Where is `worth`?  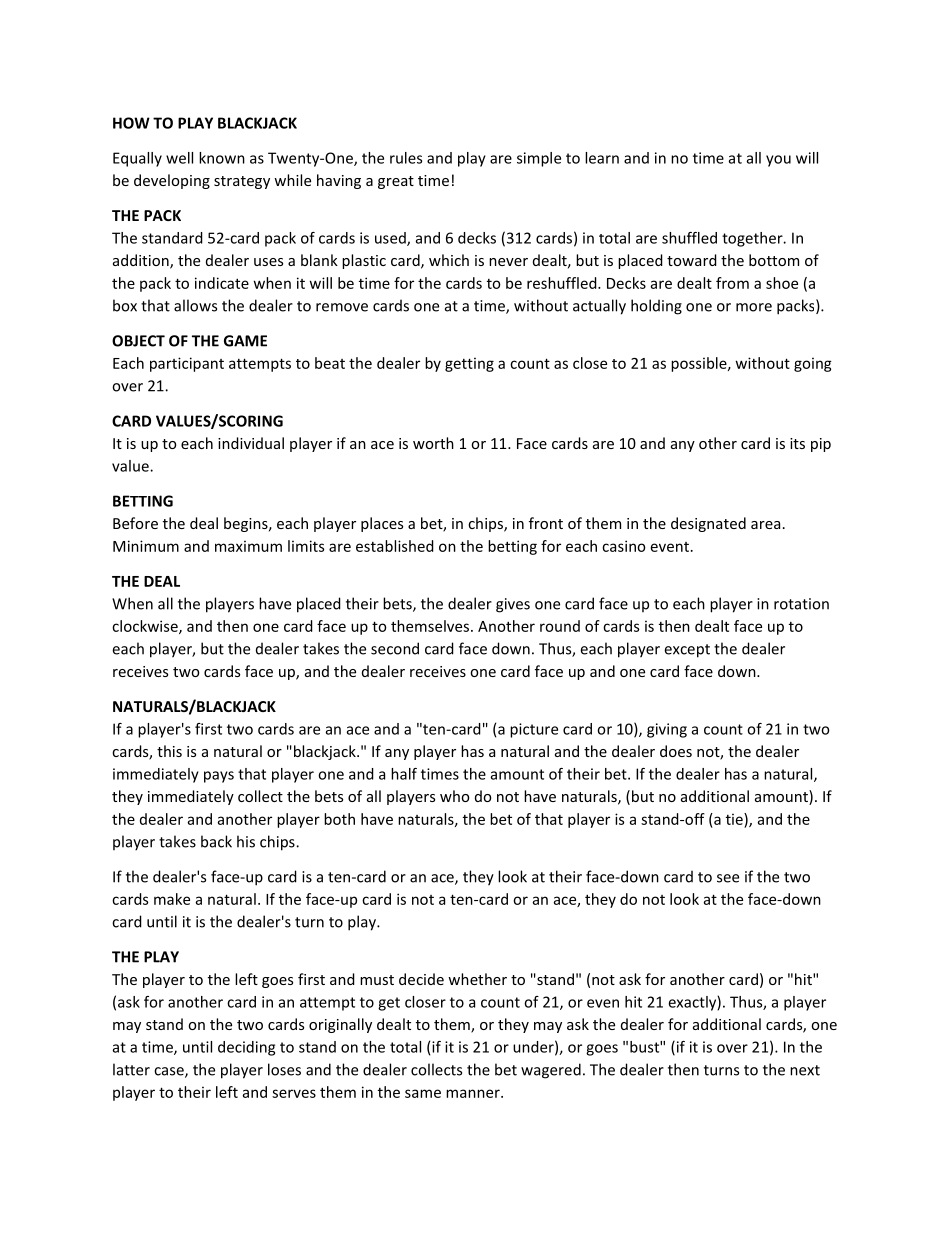
worth is located at coordinates (433, 443).
